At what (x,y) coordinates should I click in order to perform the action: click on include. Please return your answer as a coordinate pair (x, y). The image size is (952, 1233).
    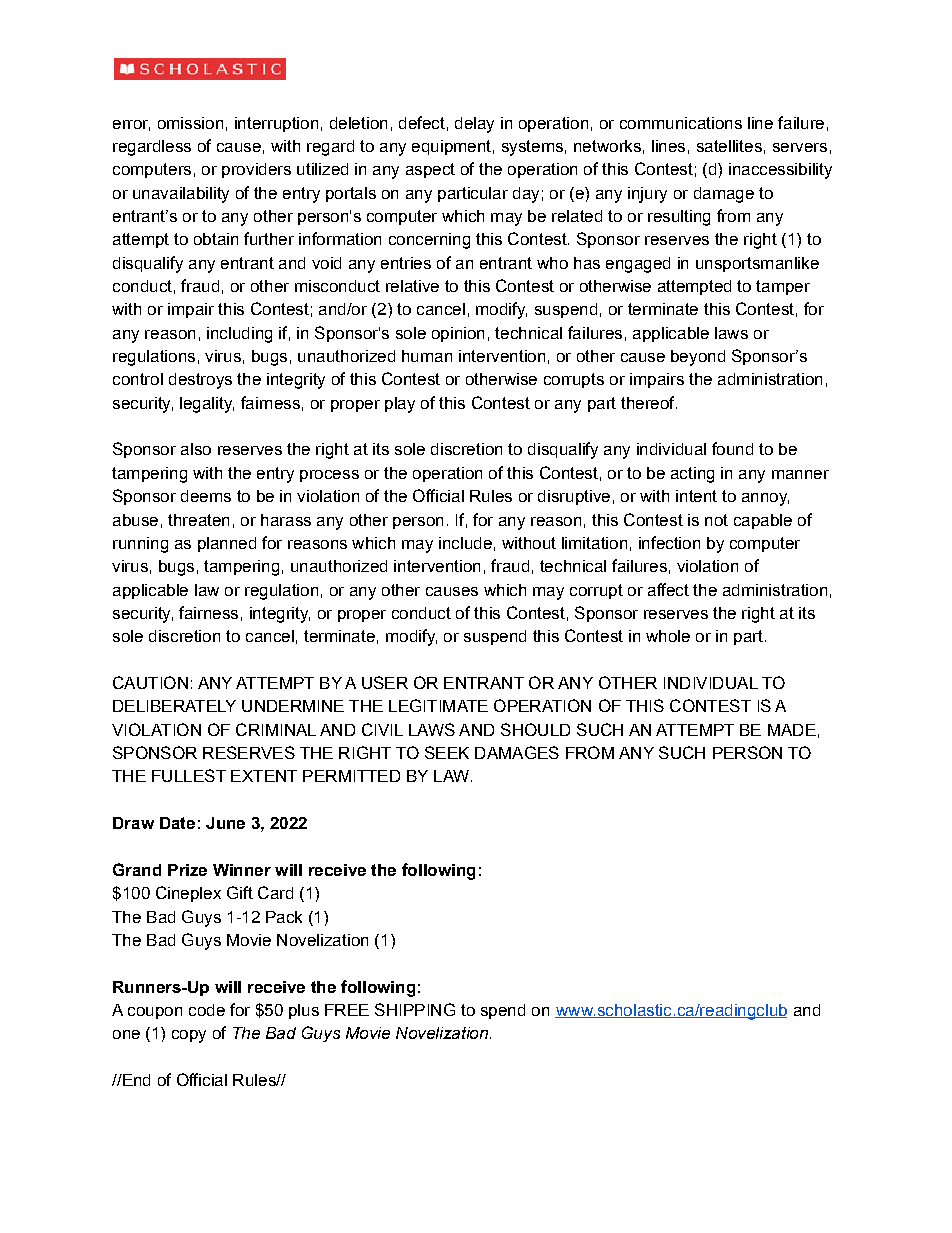
    Looking at the image, I should click on (465, 543).
